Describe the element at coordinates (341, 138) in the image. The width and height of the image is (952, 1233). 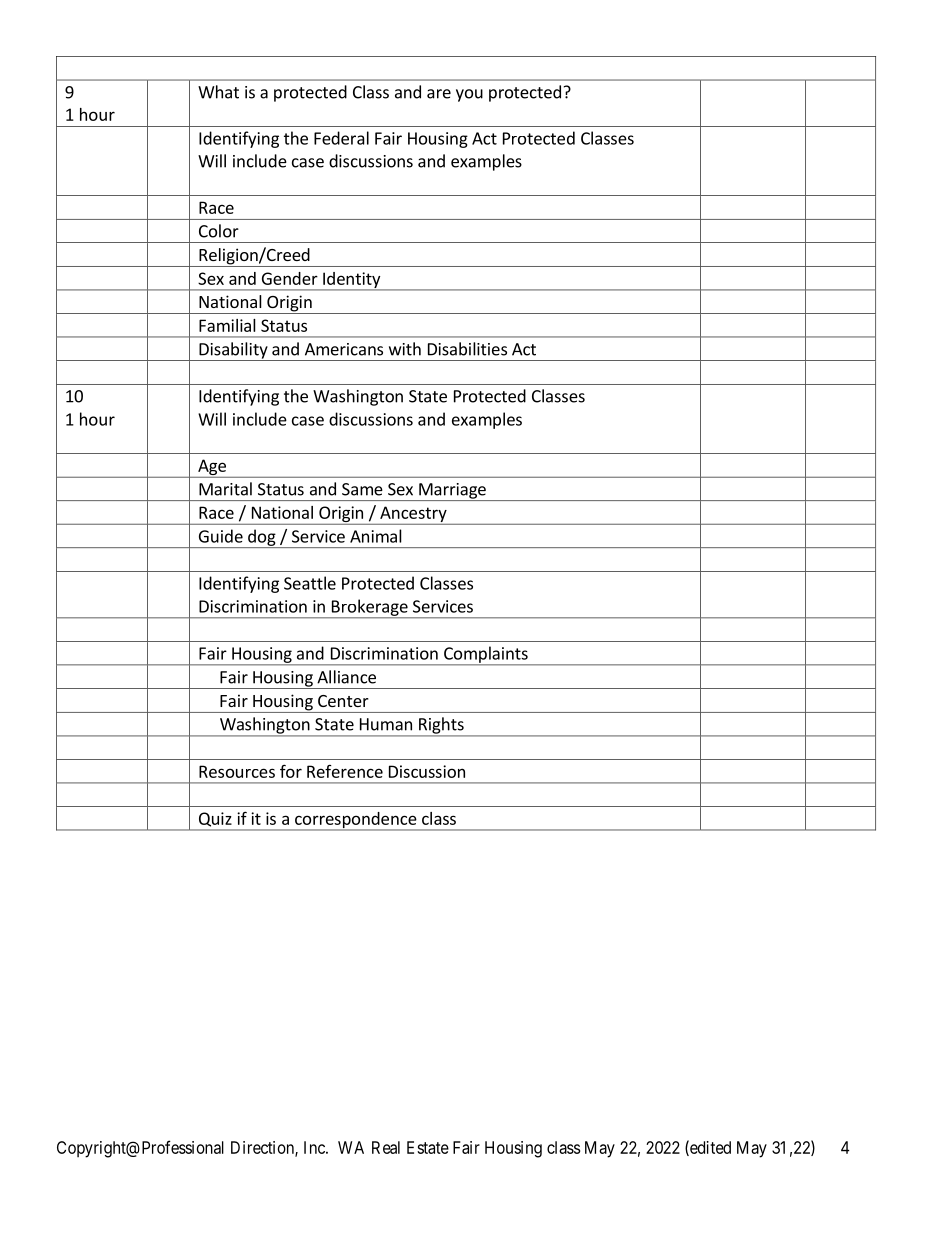
I see `Federal` at that location.
